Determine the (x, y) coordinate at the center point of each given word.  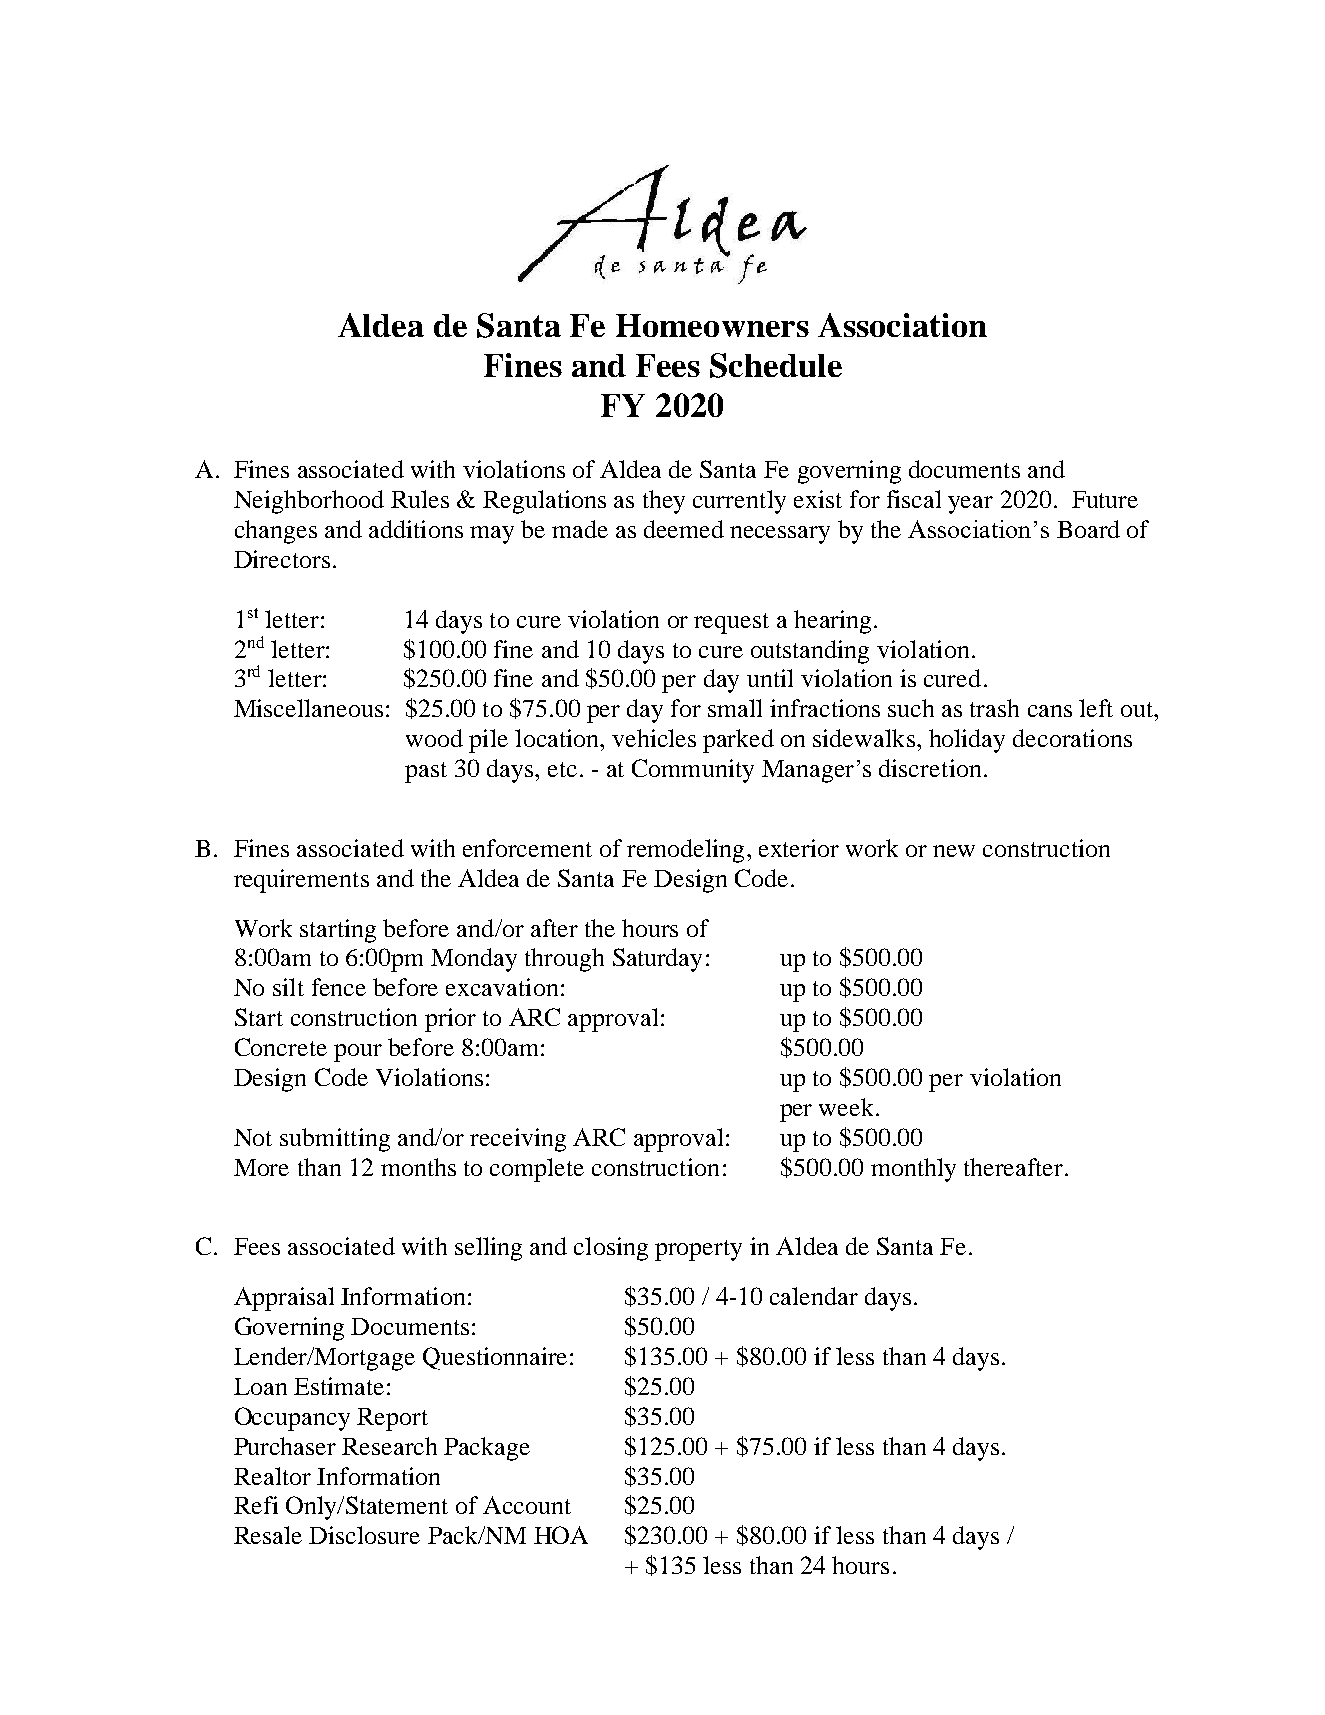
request (731, 623)
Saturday (657, 960)
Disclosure (364, 1535)
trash (994, 708)
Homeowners (712, 325)
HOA (561, 1535)
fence (339, 987)
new (954, 851)
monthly (913, 1170)
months (418, 1167)
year (970, 505)
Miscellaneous (308, 708)
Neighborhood (309, 502)
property (698, 1250)
